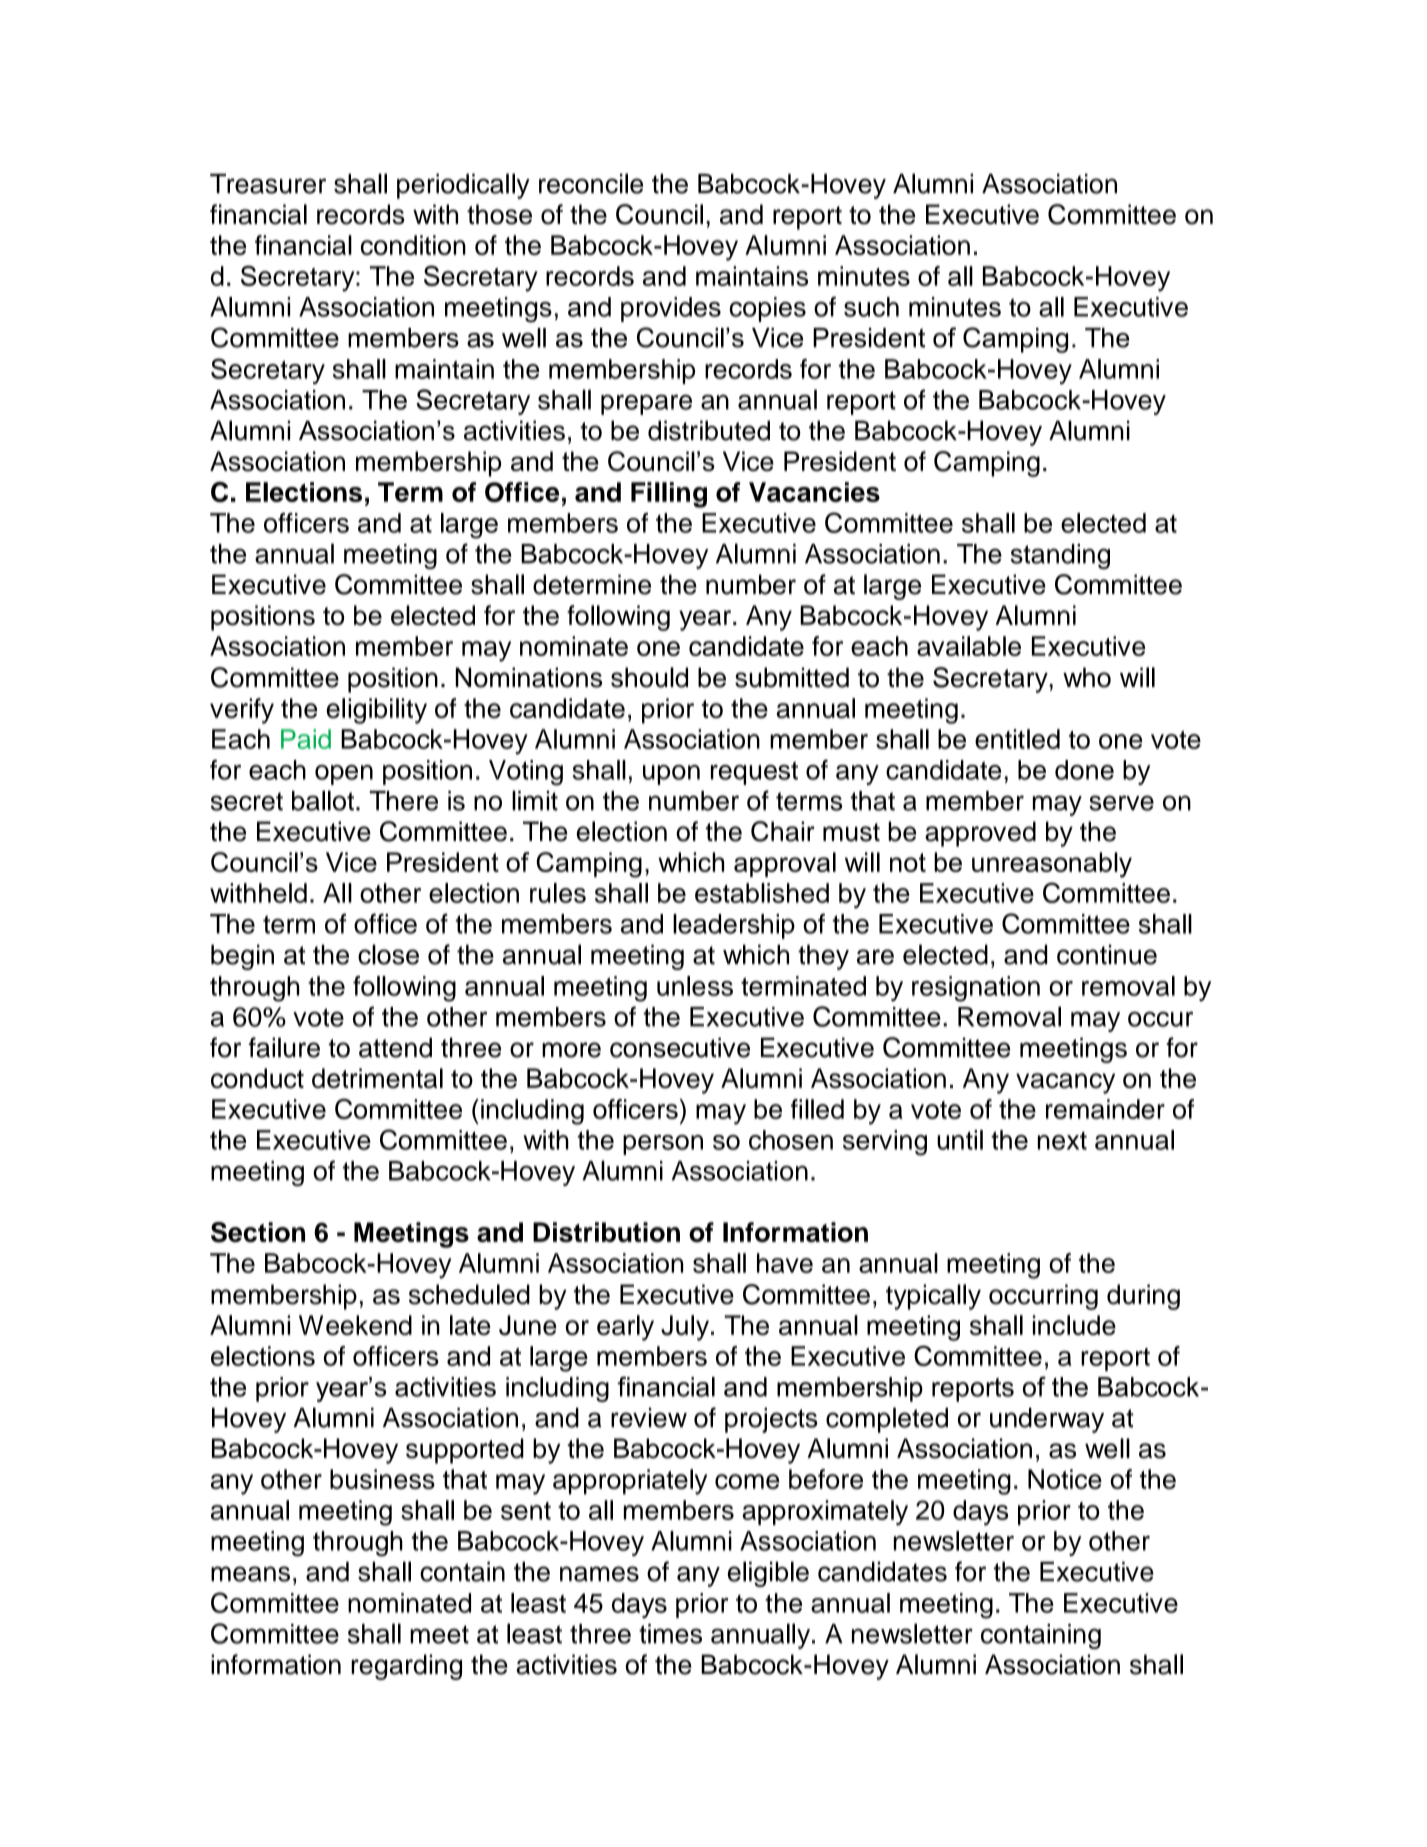  Describe the element at coordinates (376, 711) in the screenshot. I see `eligibility` at that location.
